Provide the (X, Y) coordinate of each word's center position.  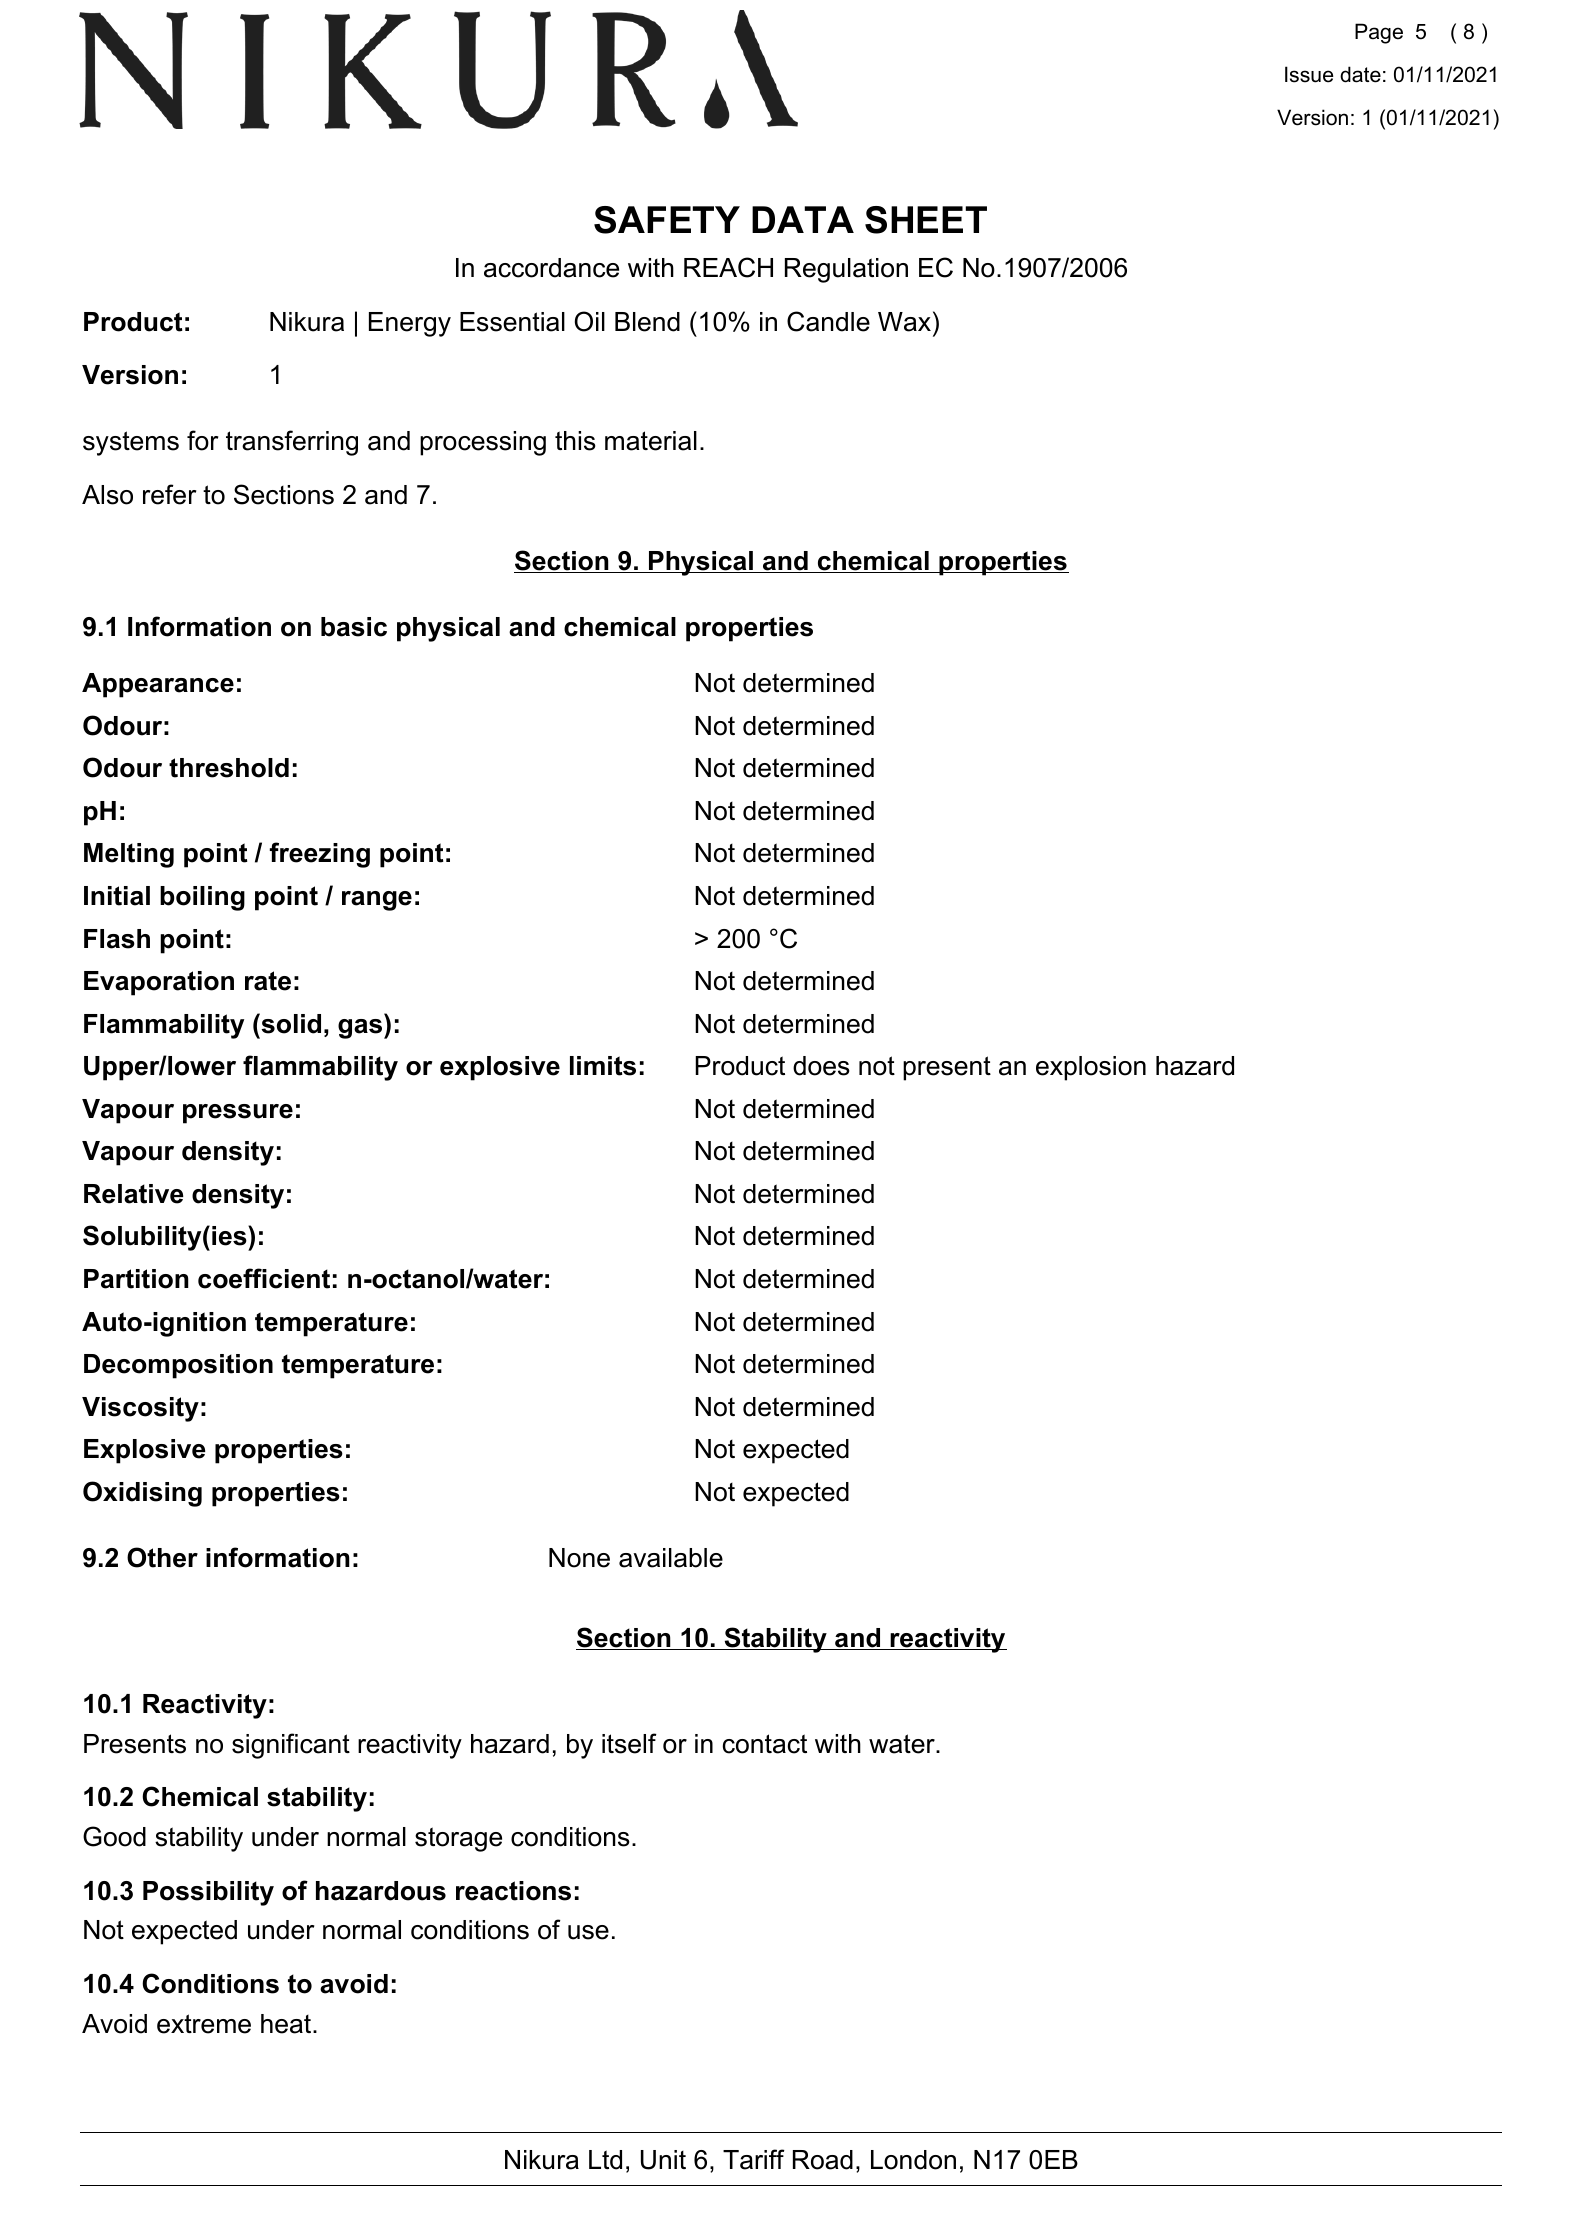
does (821, 1066)
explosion (1091, 1068)
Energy (410, 324)
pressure (238, 1114)
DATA (803, 219)
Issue (1309, 74)
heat (287, 2024)
